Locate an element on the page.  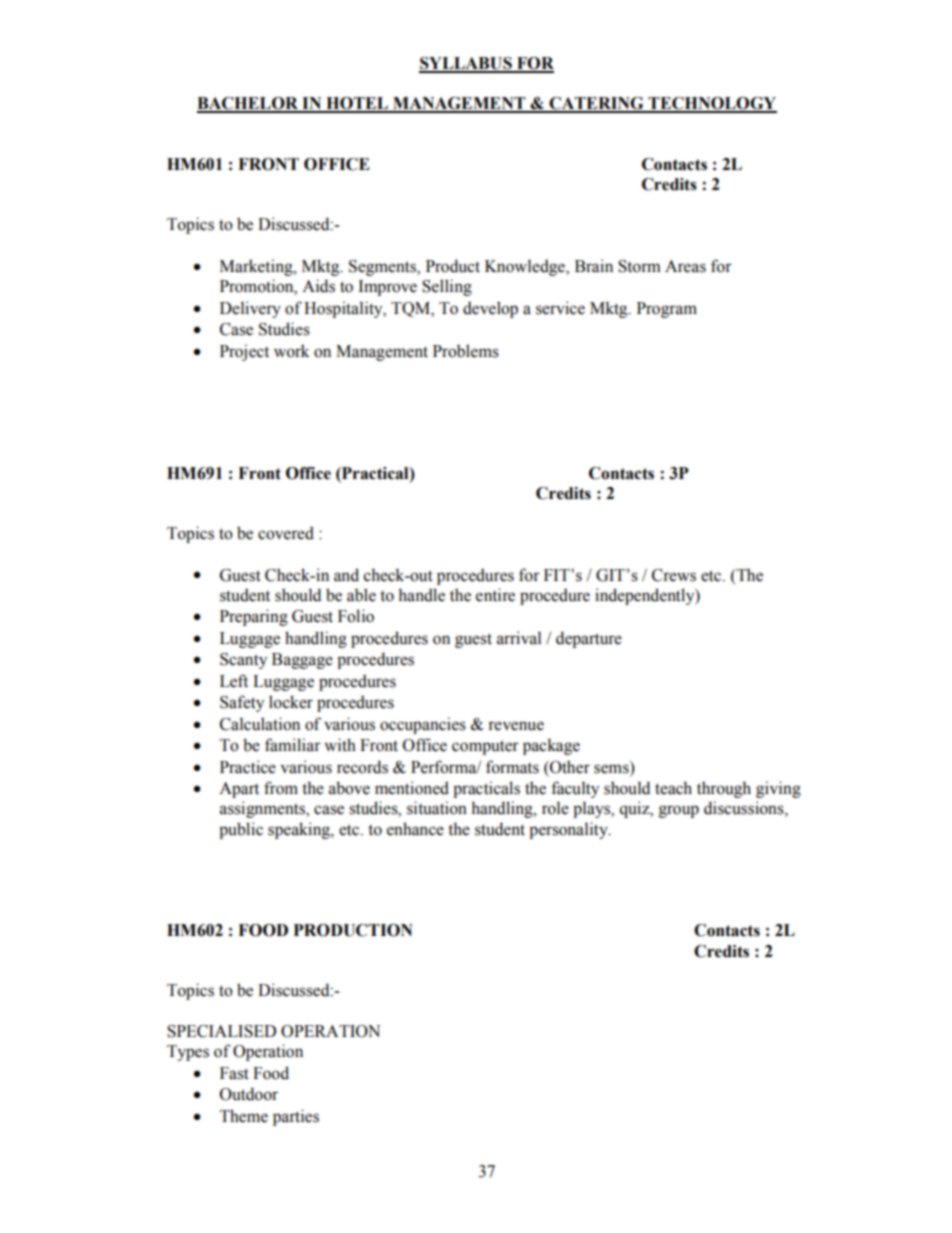
TECHNOLOGY is located at coordinates (711, 104).
